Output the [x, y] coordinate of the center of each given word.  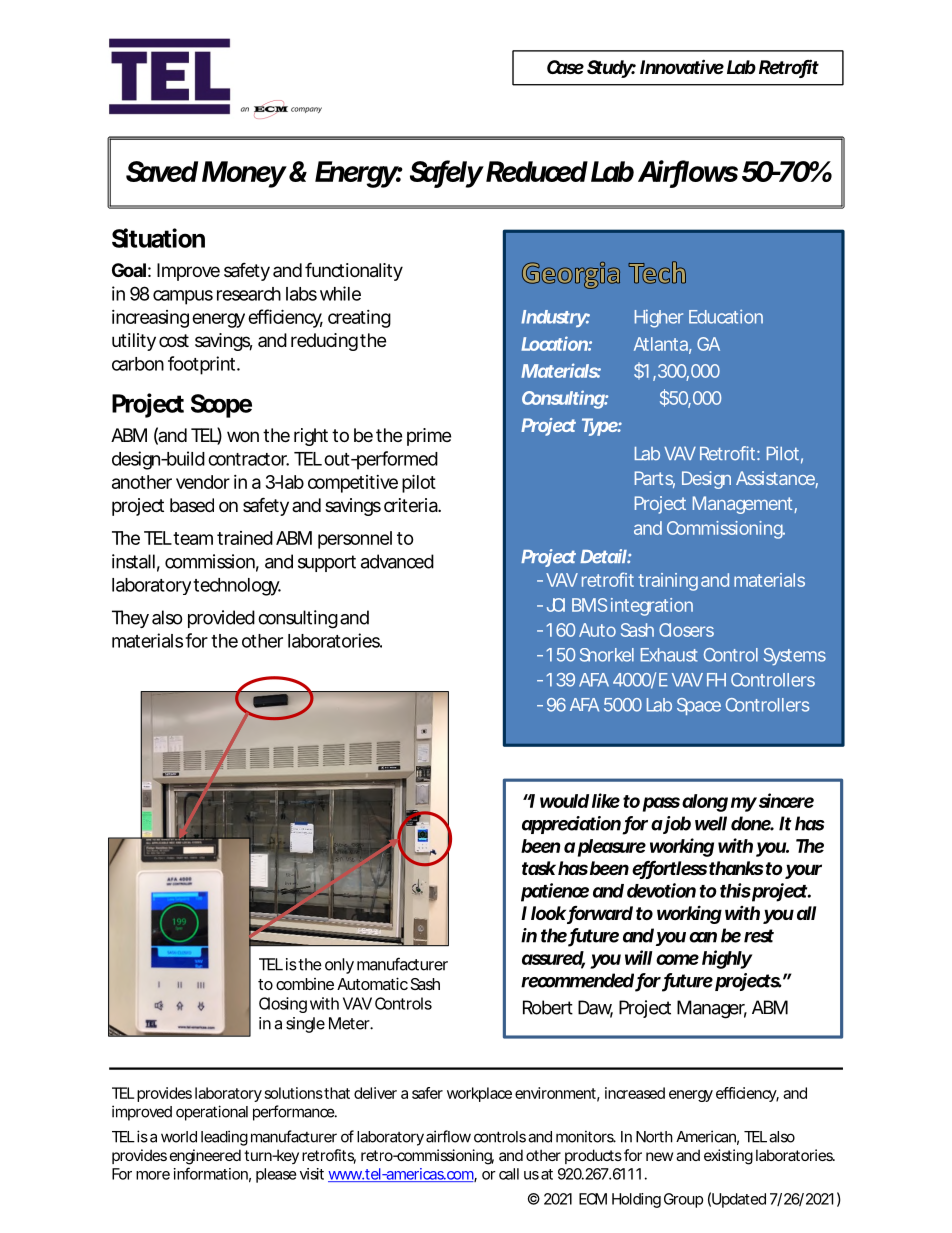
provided [221, 619]
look [548, 913]
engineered [205, 1157]
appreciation [571, 825]
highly [727, 959]
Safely [446, 174]
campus [183, 297]
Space [699, 706]
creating [359, 319]
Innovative [682, 66]
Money [244, 174]
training [668, 582]
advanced [397, 561]
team [193, 538]
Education [726, 316]
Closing [283, 1005]
